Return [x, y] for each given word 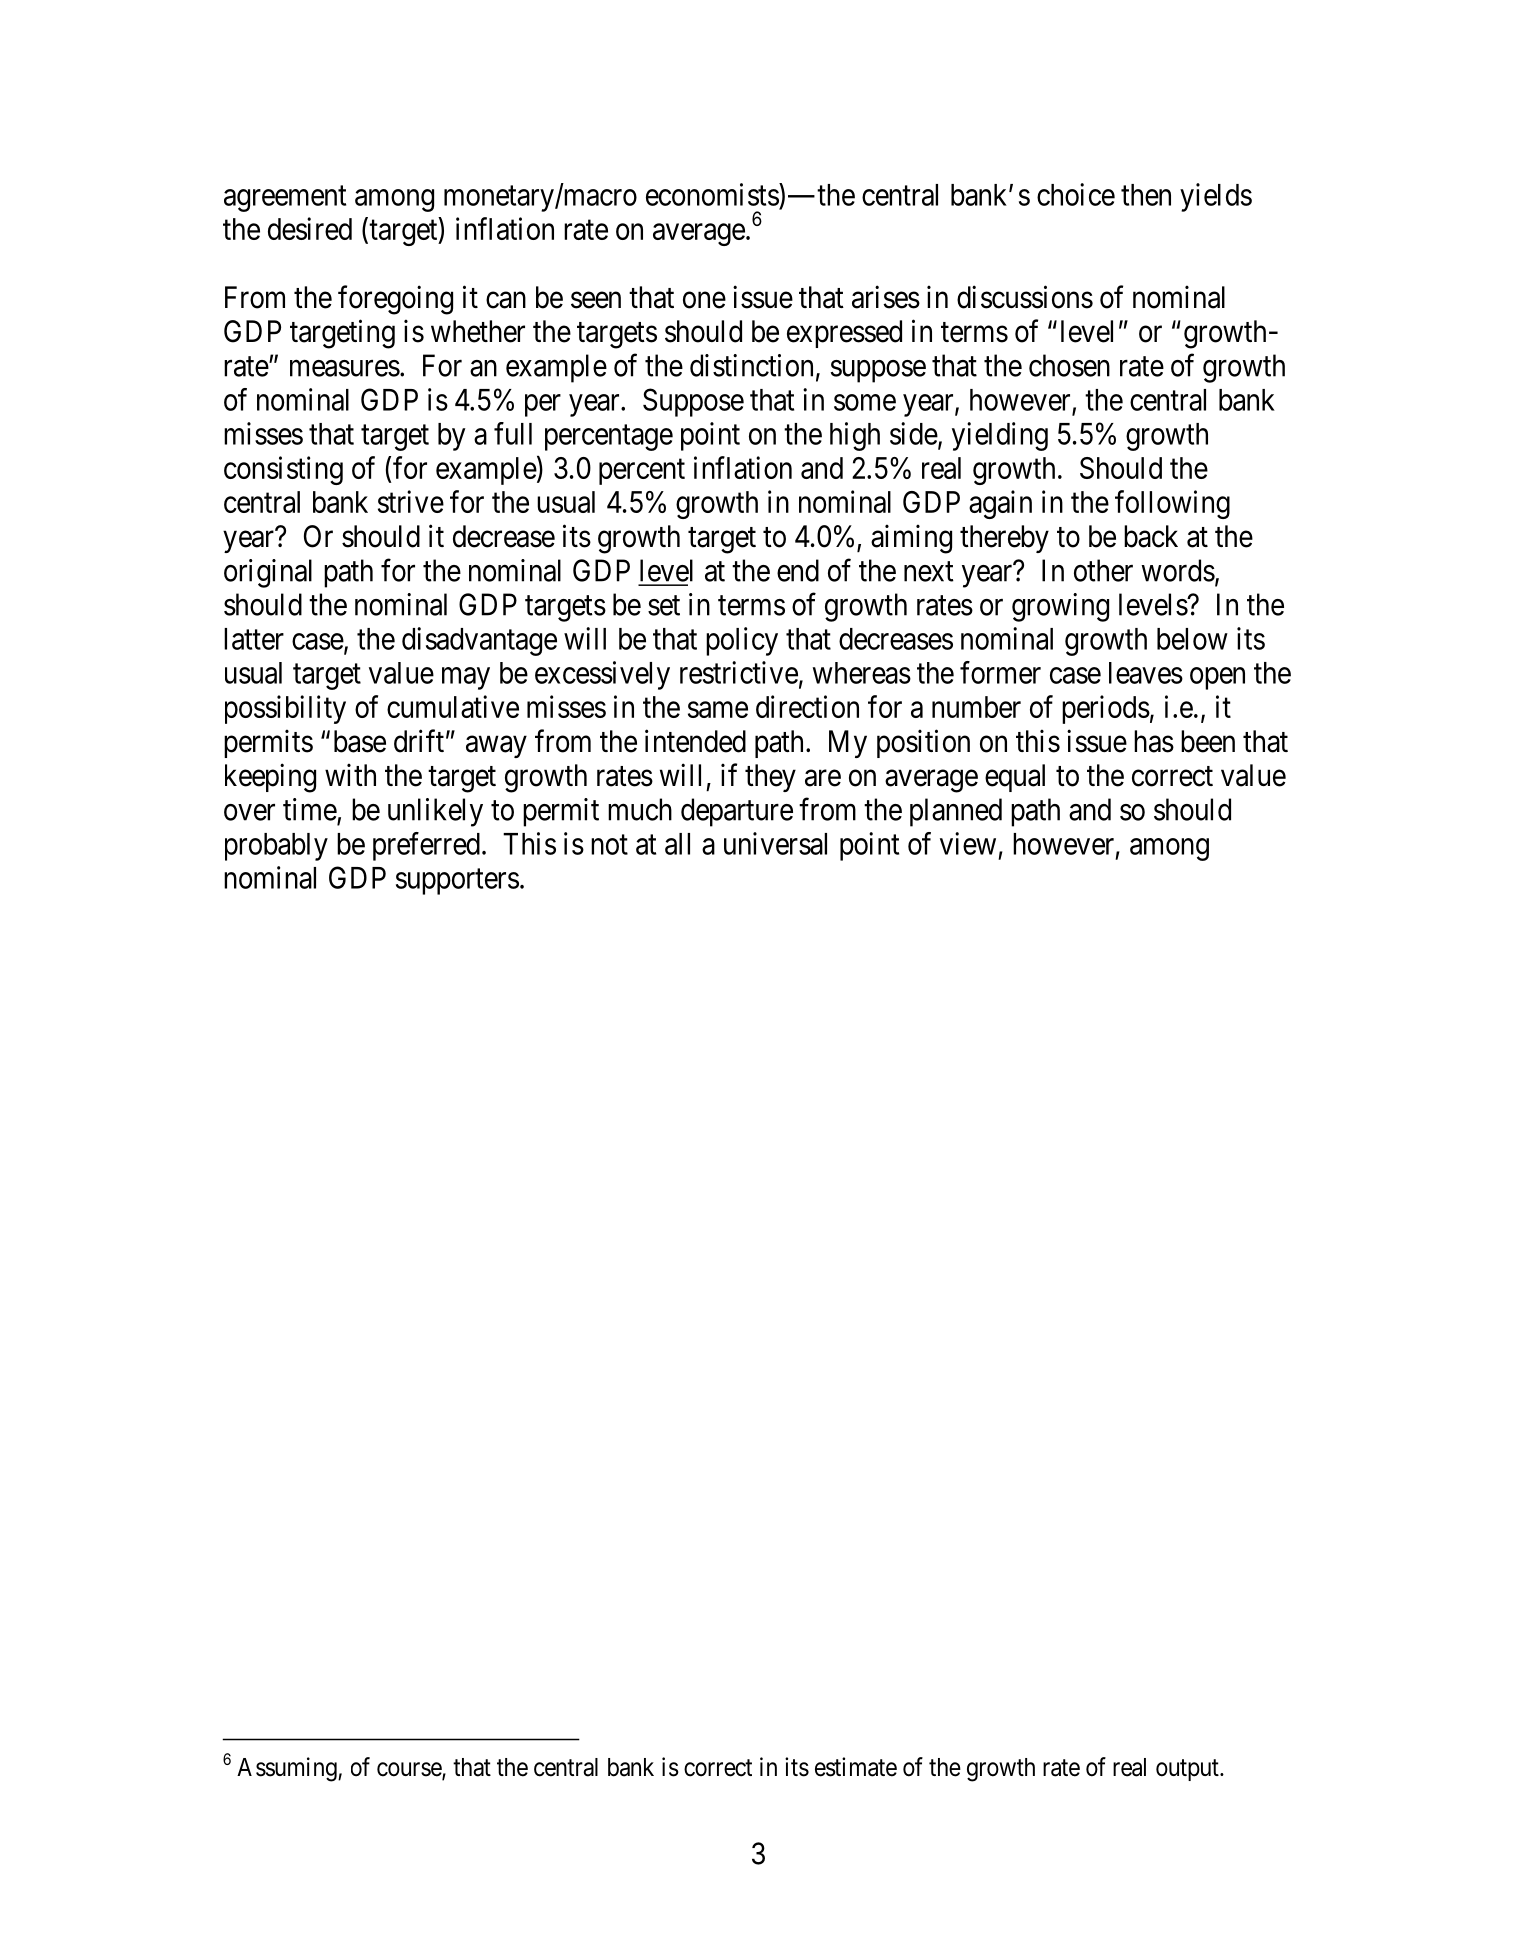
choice [1076, 194]
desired [310, 228]
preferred [426, 846]
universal [775, 843]
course [410, 1770]
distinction [751, 365]
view [968, 843]
